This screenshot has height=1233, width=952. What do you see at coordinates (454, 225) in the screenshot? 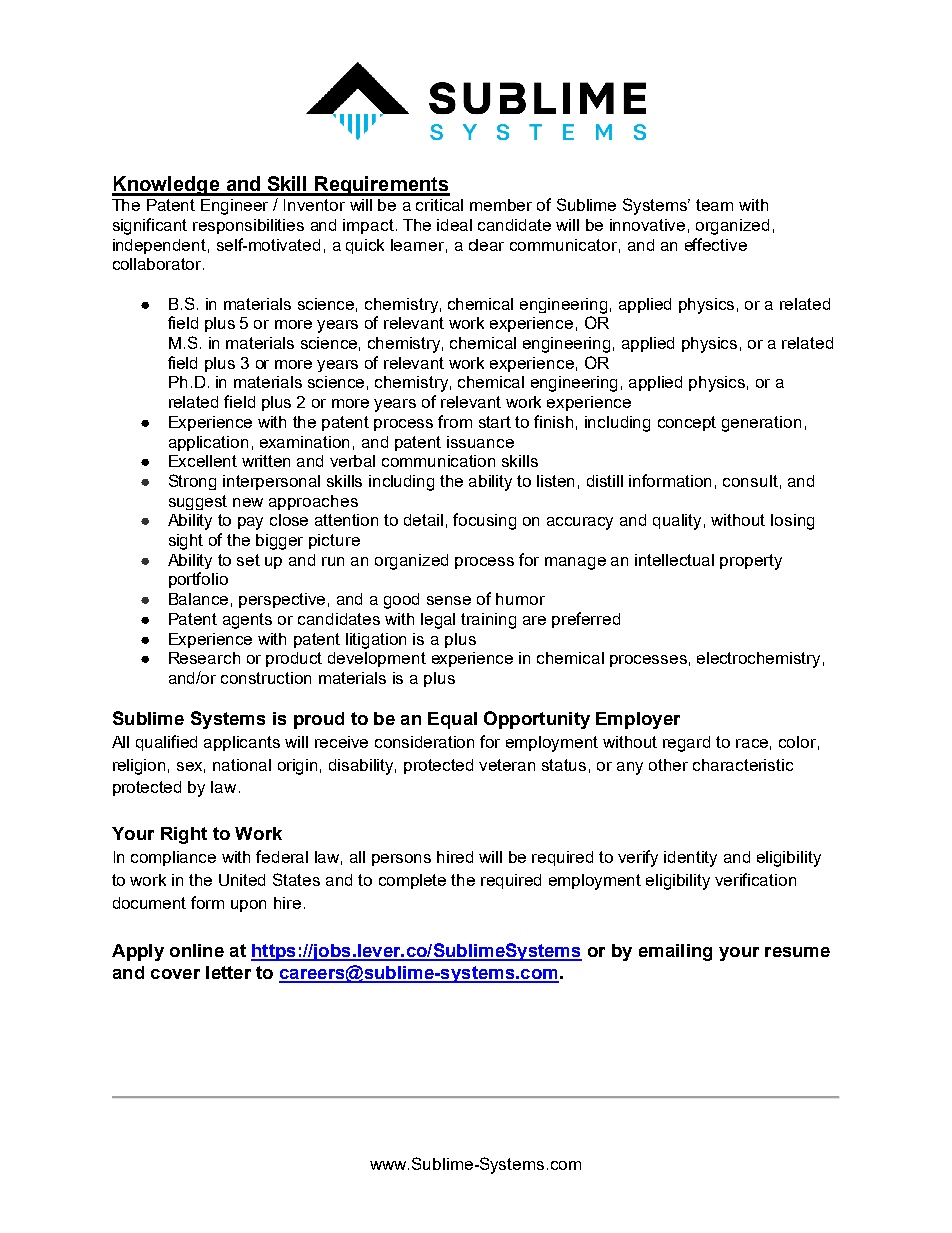
I see `ideal` at bounding box center [454, 225].
